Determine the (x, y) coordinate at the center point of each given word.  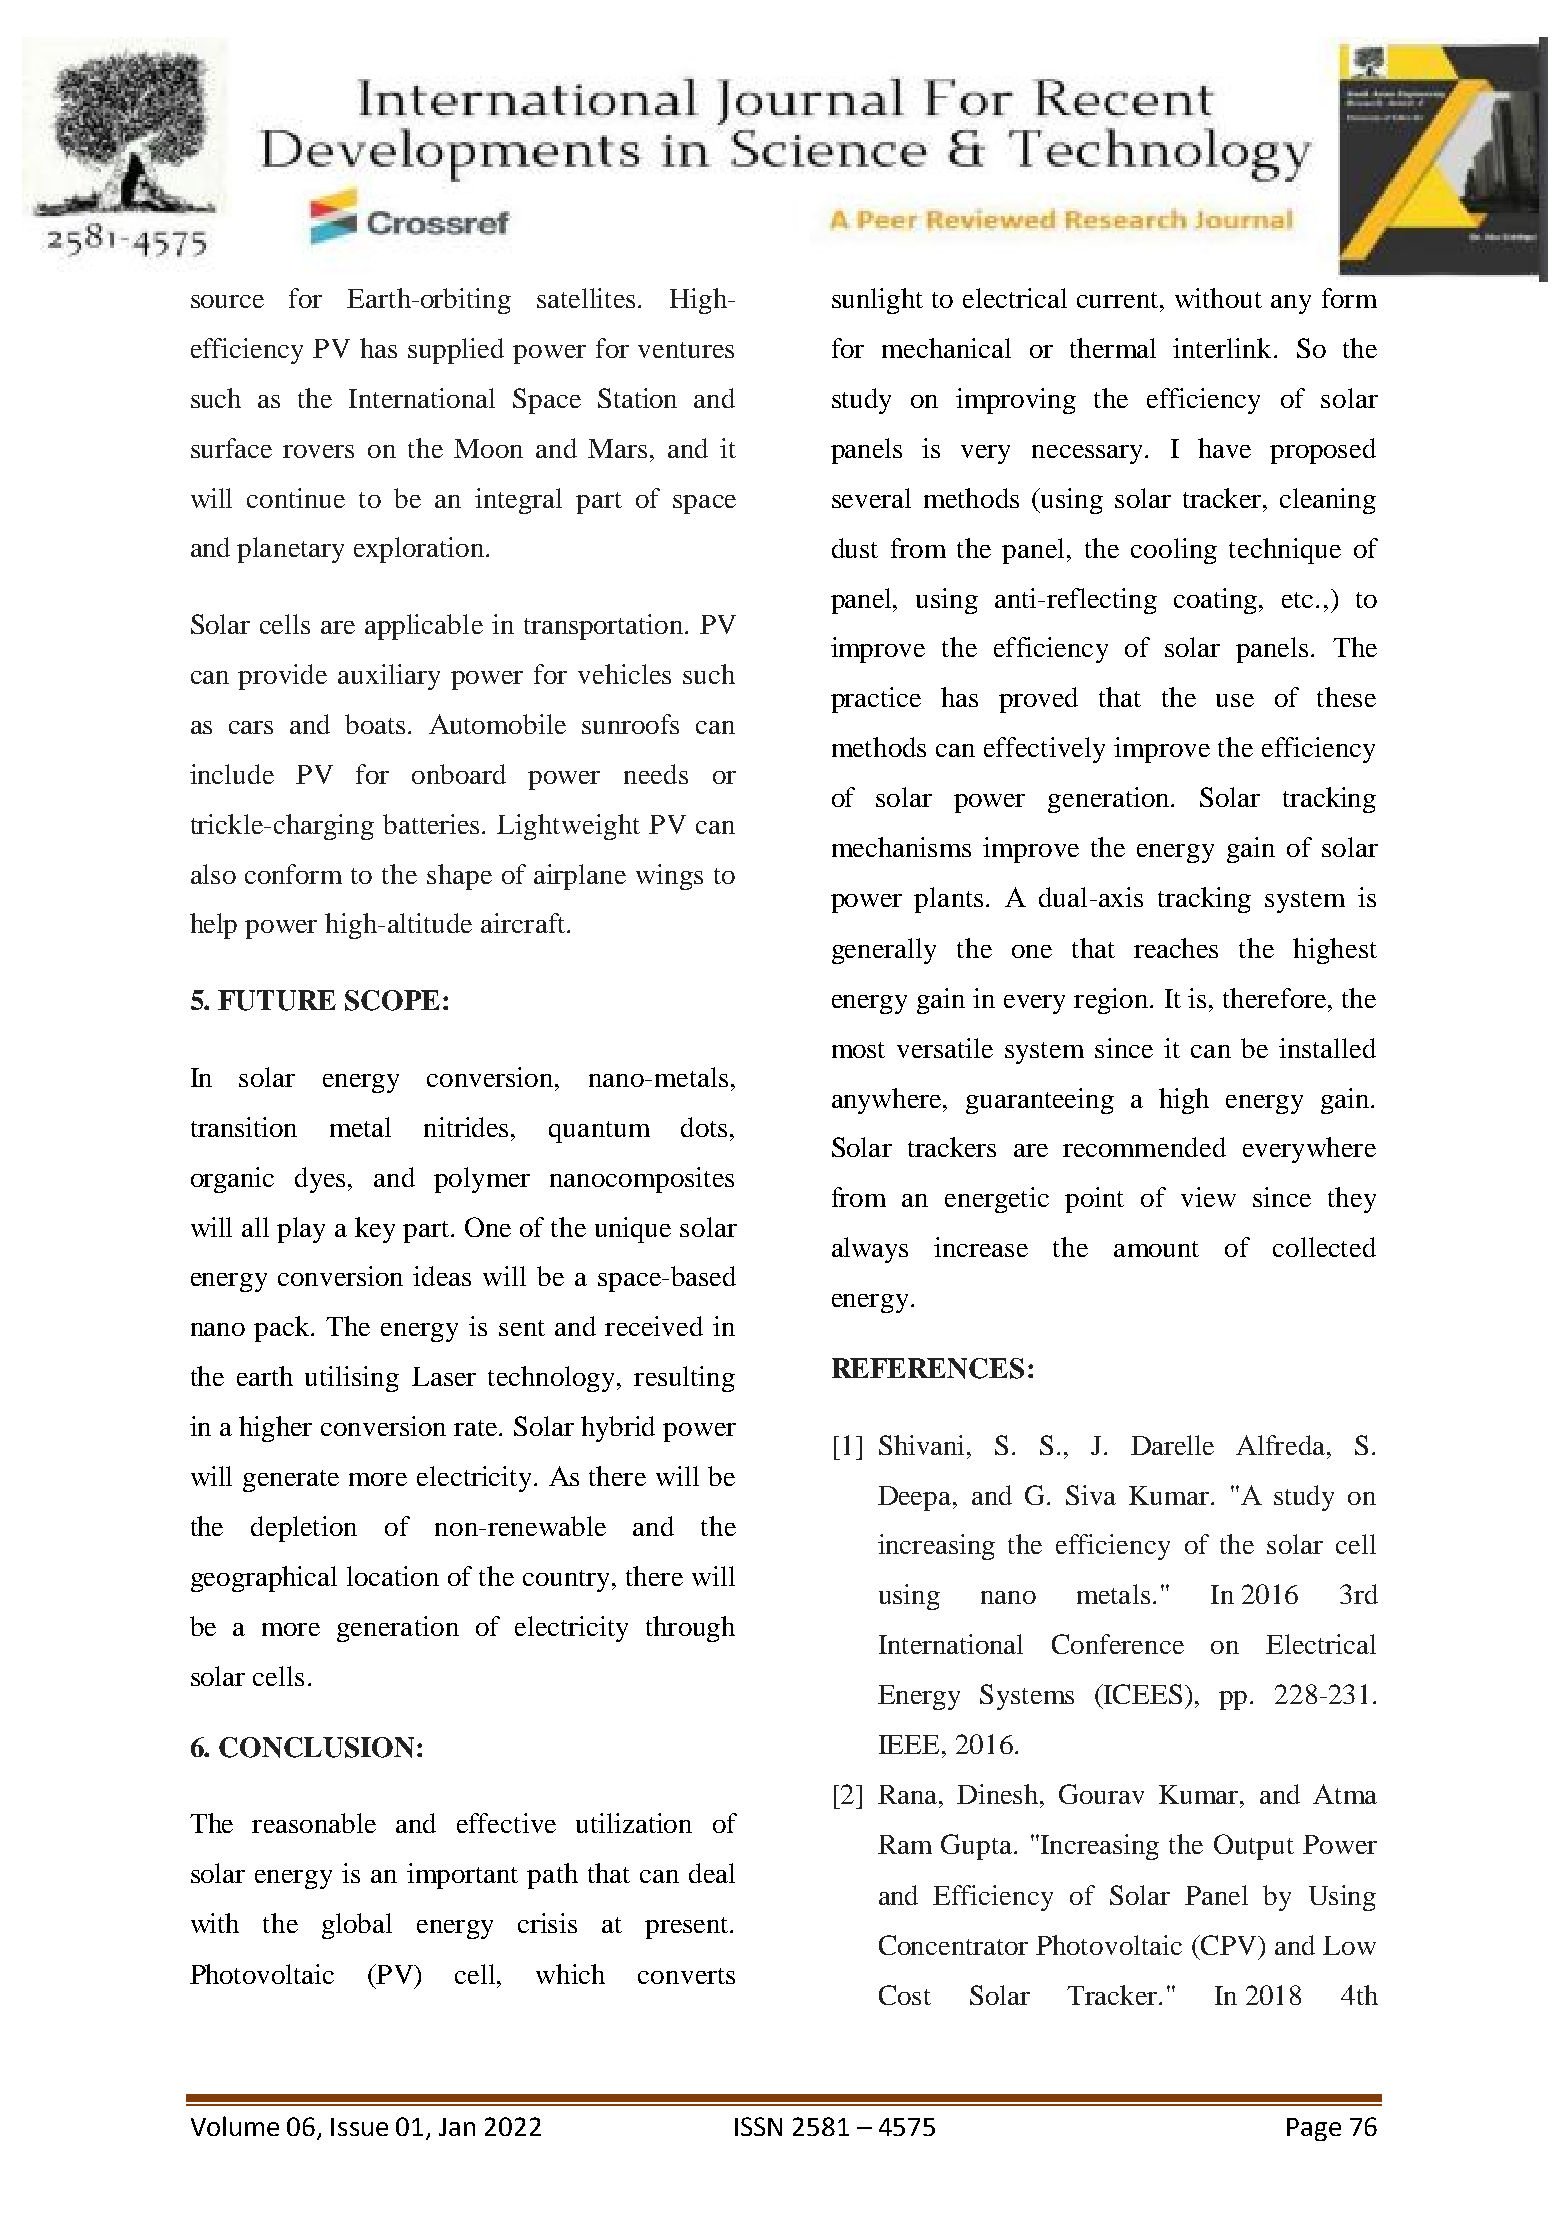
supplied (456, 351)
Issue (359, 2127)
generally (884, 951)
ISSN (758, 2126)
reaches (1176, 948)
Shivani (923, 1445)
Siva (1091, 1495)
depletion (304, 1529)
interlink (1222, 348)
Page (1314, 2129)
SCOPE (392, 1000)
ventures (686, 350)
